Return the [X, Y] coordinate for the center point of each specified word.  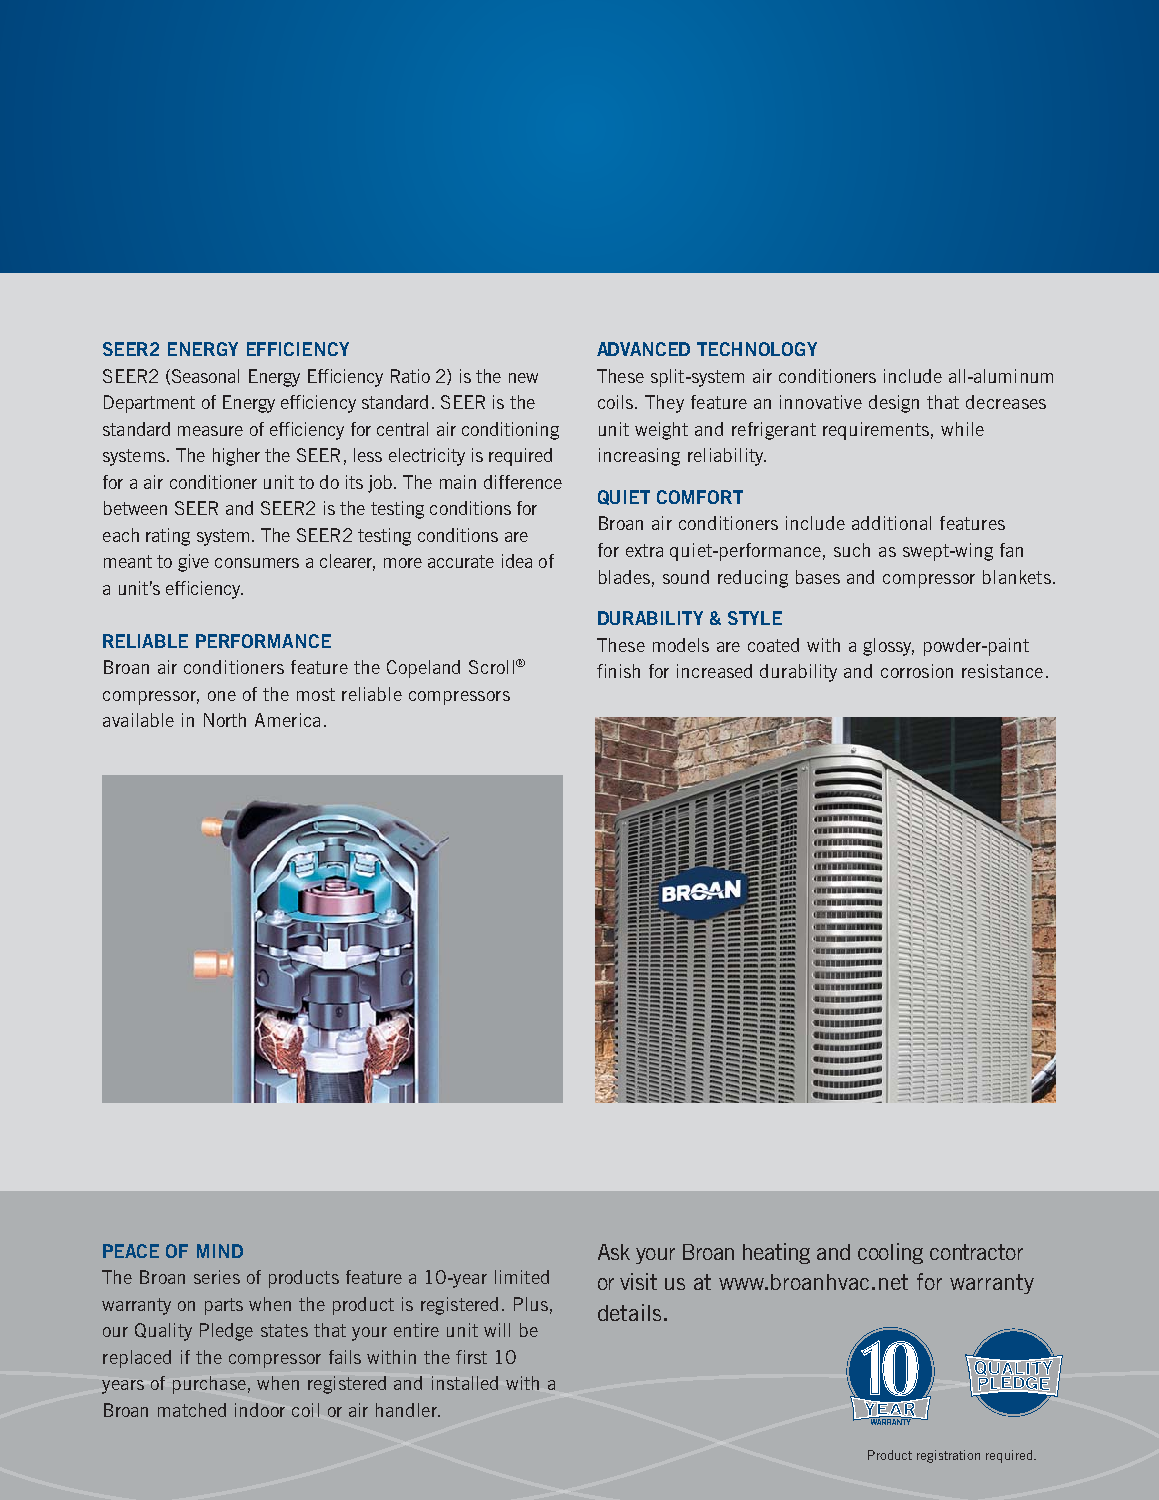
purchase [209, 1385]
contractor [976, 1252]
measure [210, 431]
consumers [257, 563]
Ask [614, 1252]
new [523, 378]
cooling [890, 1253]
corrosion [917, 671]
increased [714, 671]
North [225, 720]
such [852, 550]
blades [624, 577]
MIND [220, 1251]
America [287, 720]
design [894, 404]
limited [522, 1277]
